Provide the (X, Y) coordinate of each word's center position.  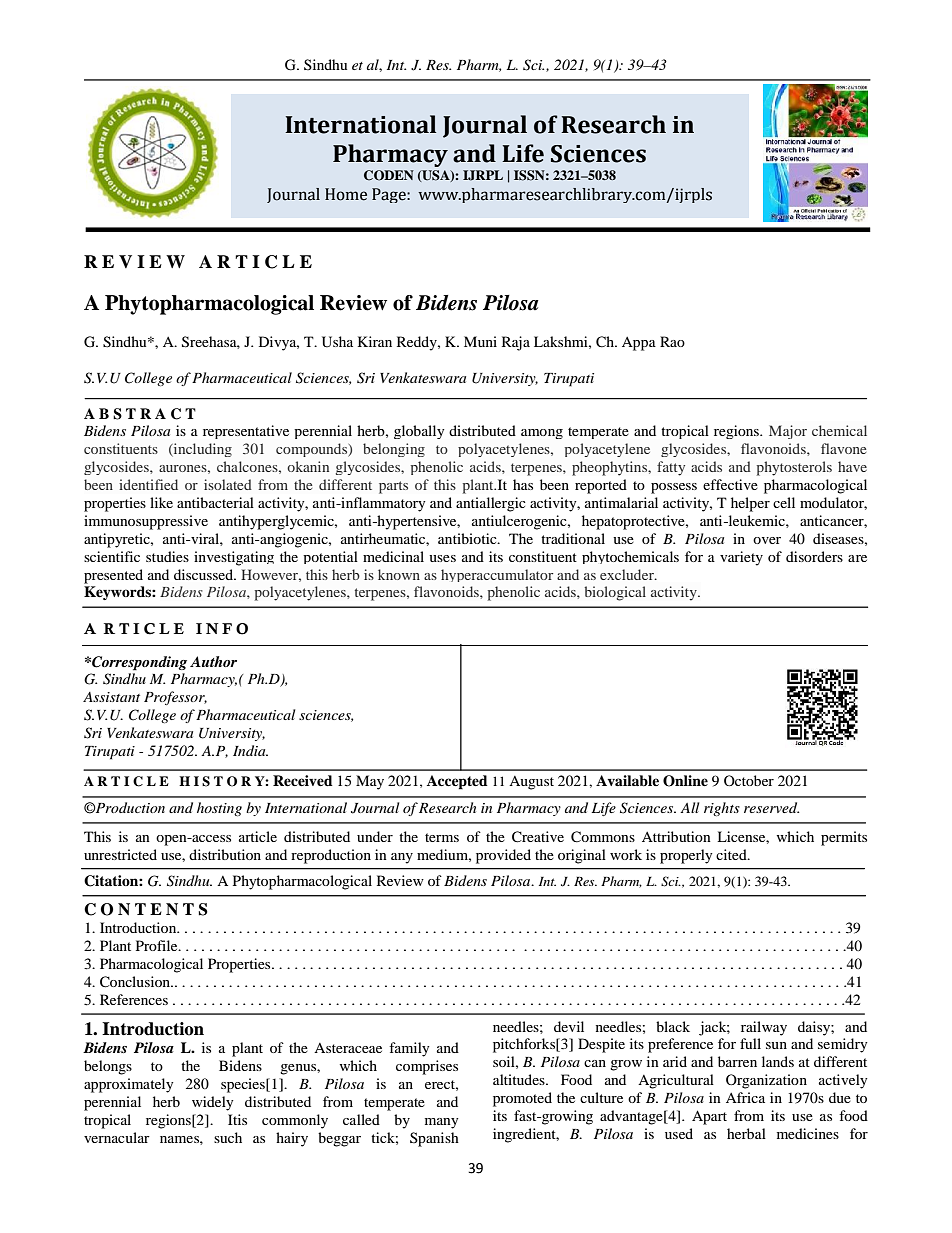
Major (788, 432)
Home (346, 194)
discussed (204, 574)
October (749, 780)
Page (390, 195)
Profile (158, 945)
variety (741, 558)
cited (732, 854)
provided (503, 856)
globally (419, 432)
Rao (672, 341)
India (250, 750)
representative (246, 432)
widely (212, 1103)
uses (442, 558)
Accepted (457, 782)
